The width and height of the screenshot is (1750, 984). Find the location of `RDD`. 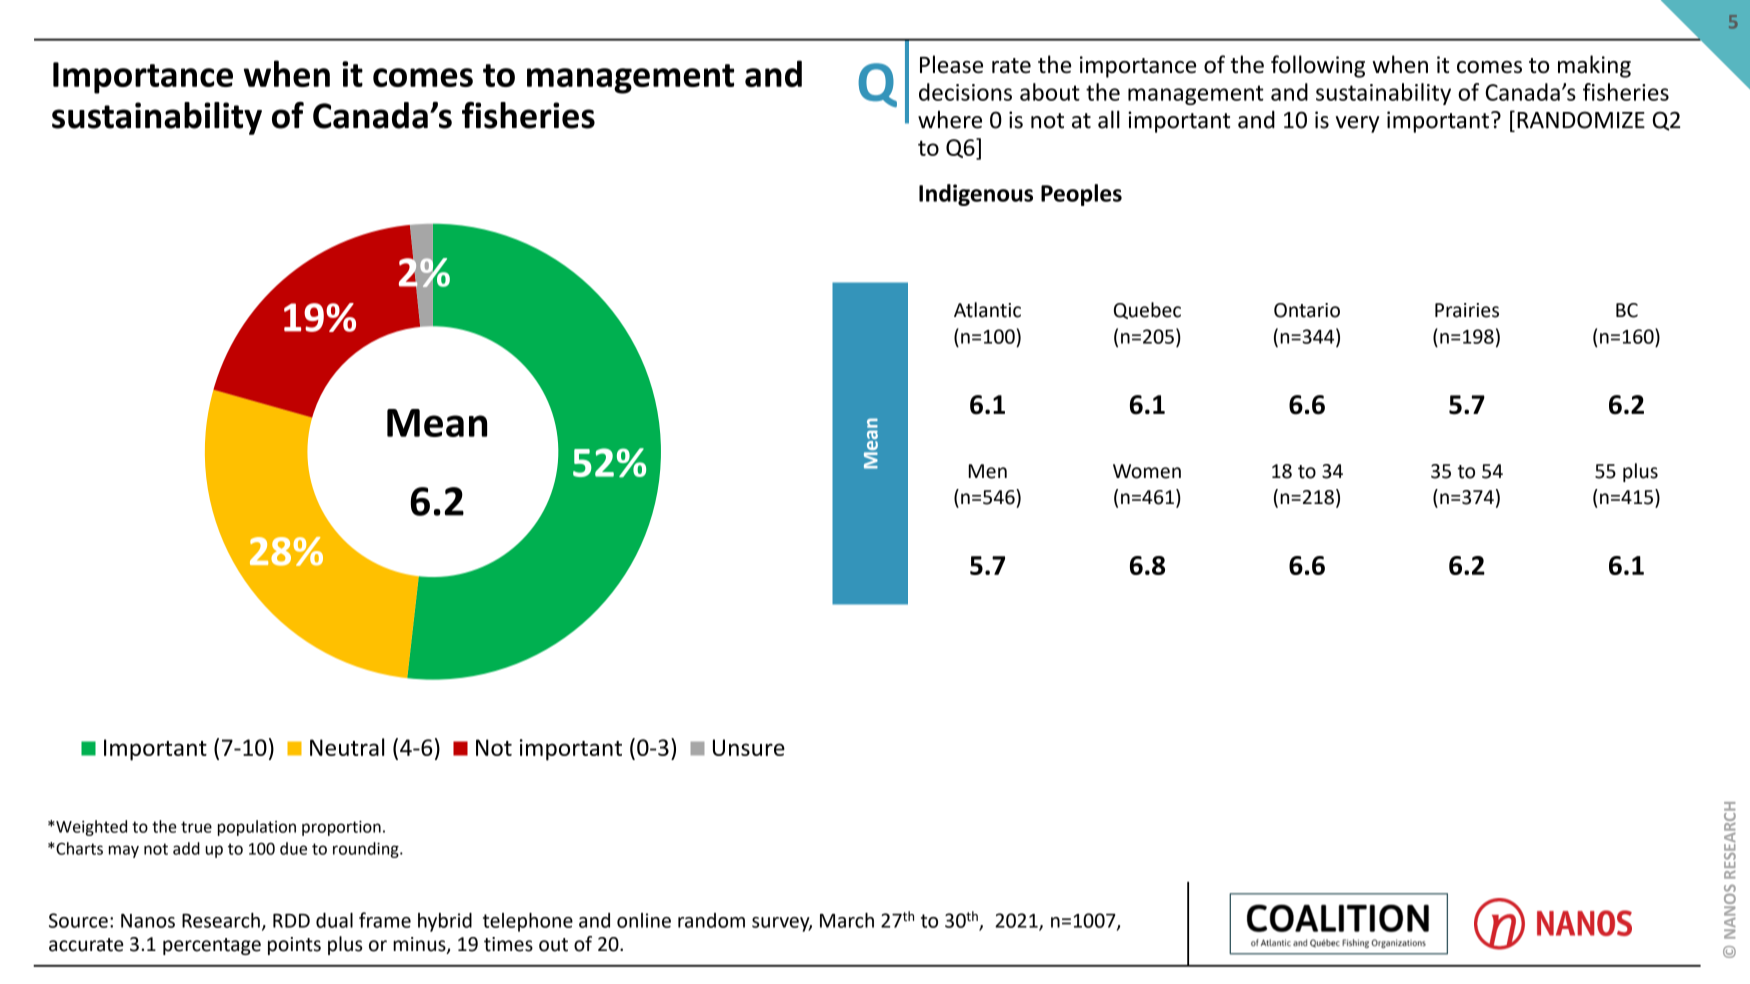

RDD is located at coordinates (291, 921).
